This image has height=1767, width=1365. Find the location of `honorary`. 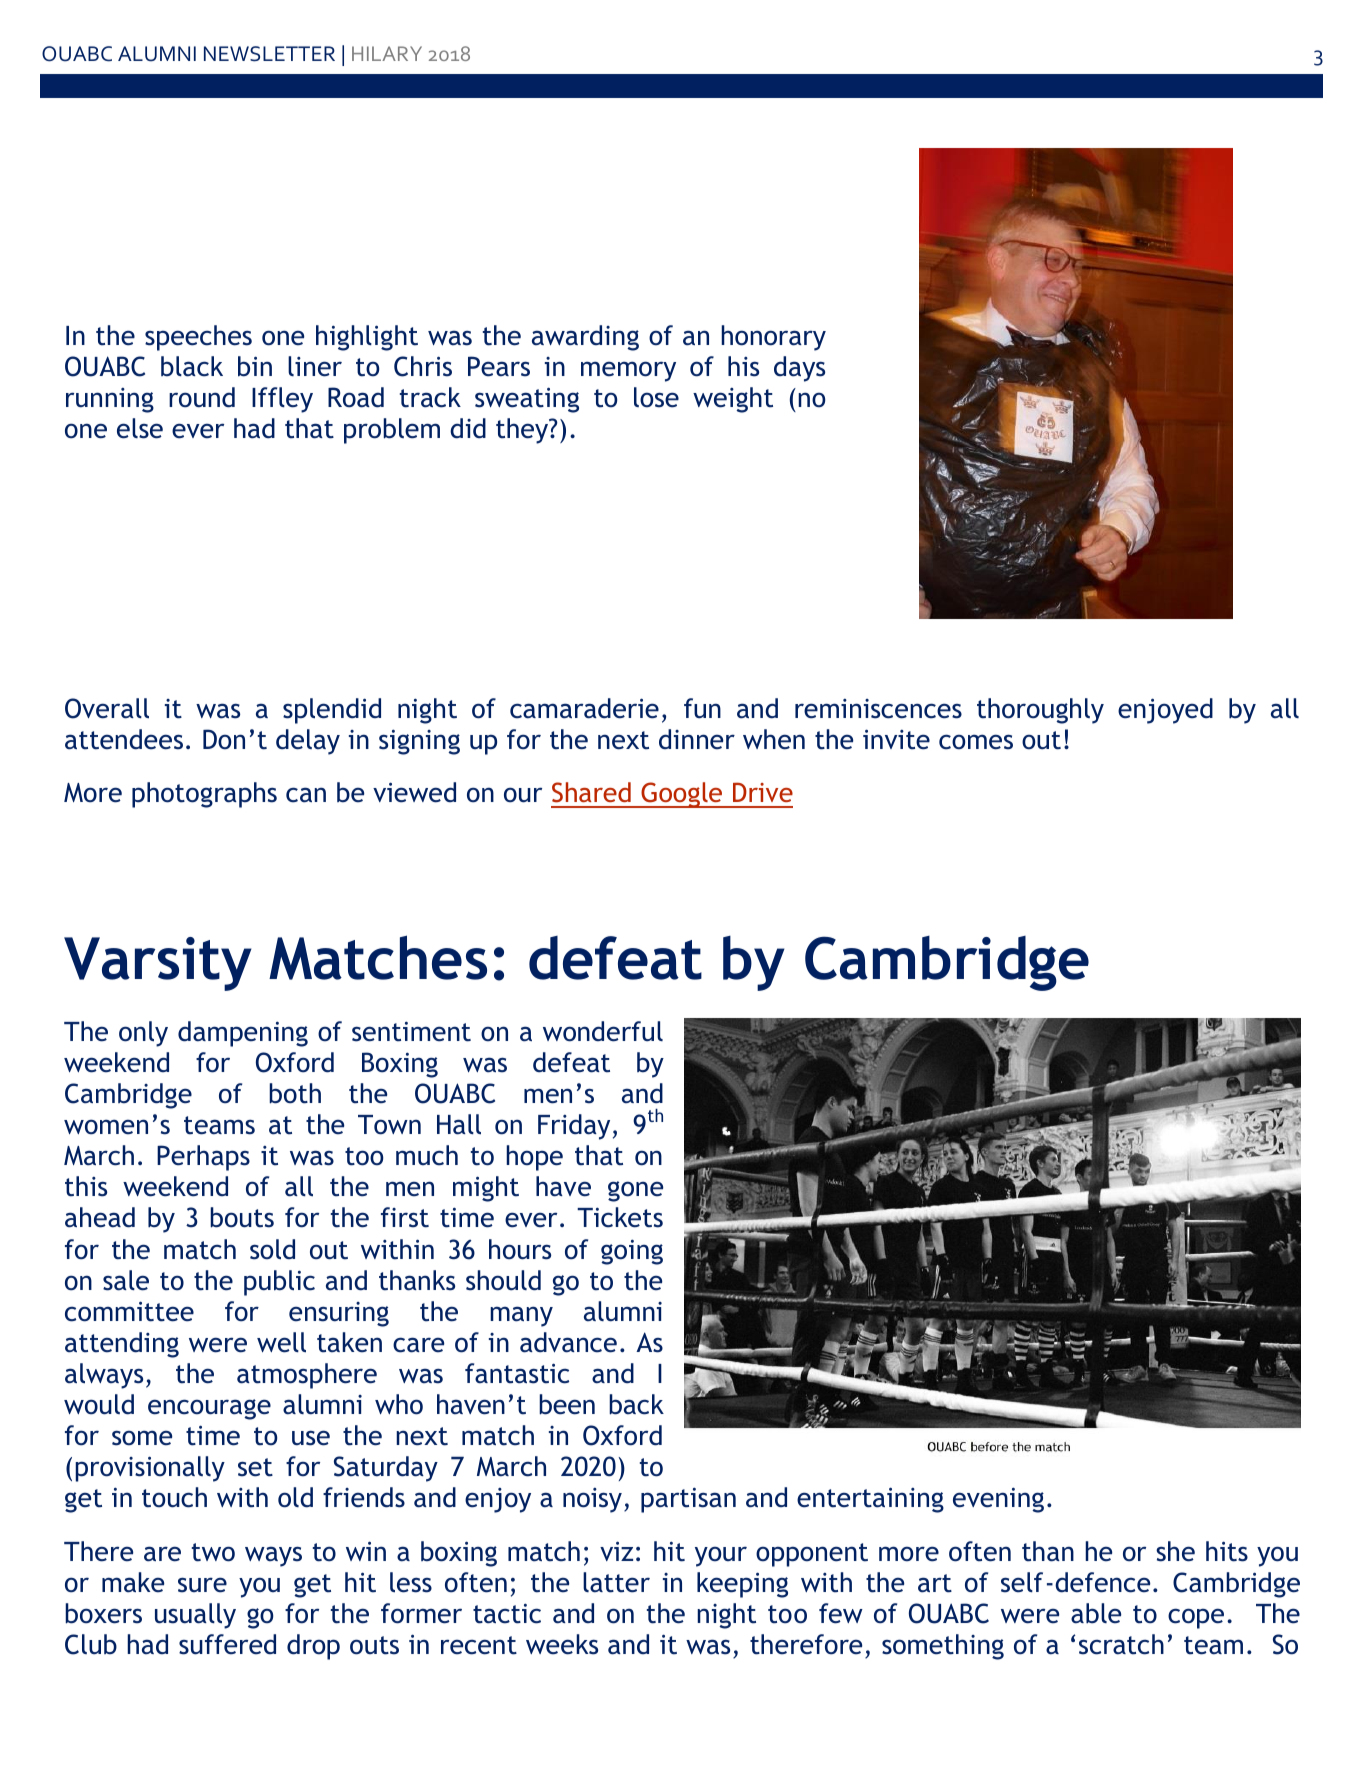

honorary is located at coordinates (773, 338).
